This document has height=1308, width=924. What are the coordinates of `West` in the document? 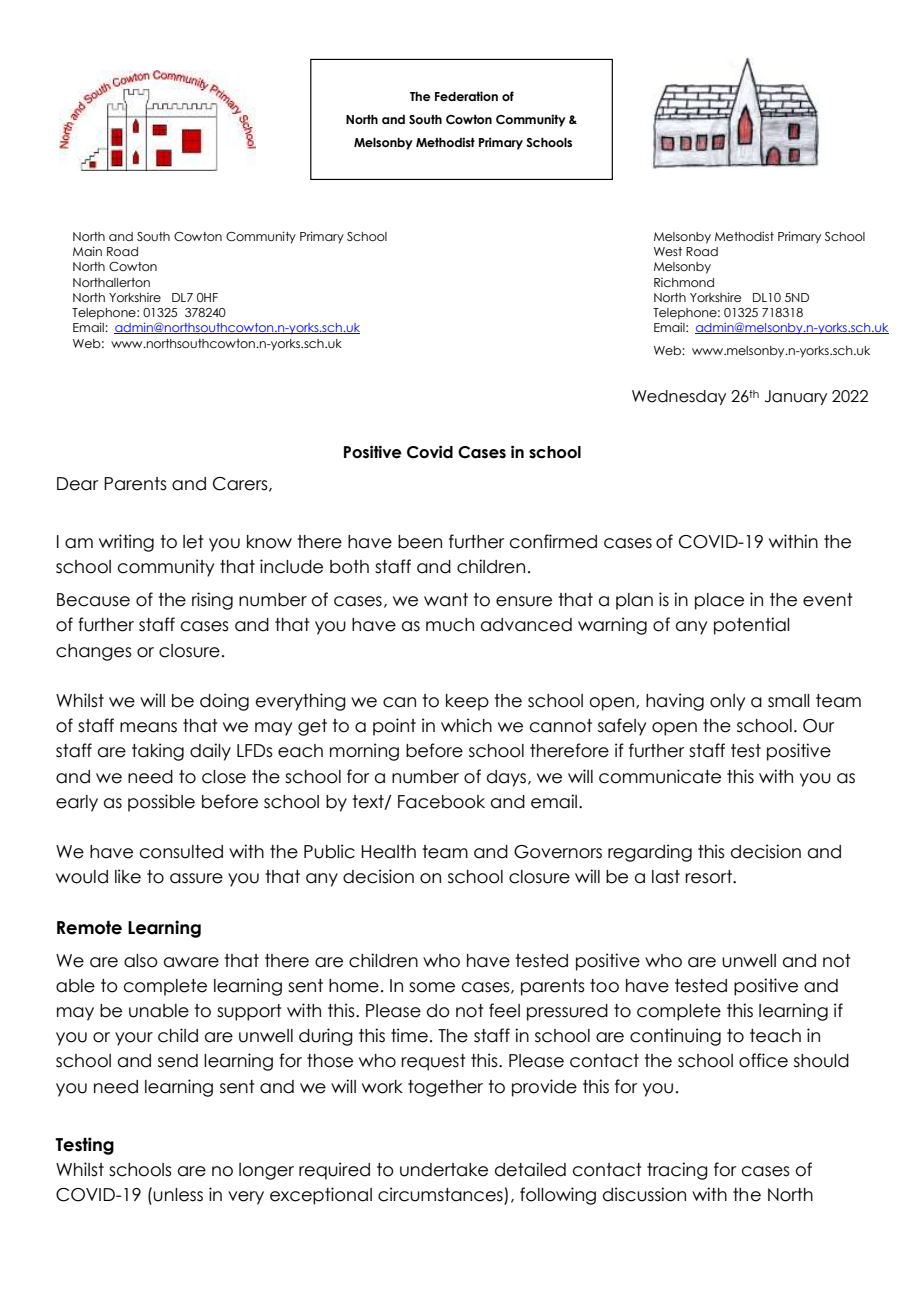 It's located at (668, 251).
